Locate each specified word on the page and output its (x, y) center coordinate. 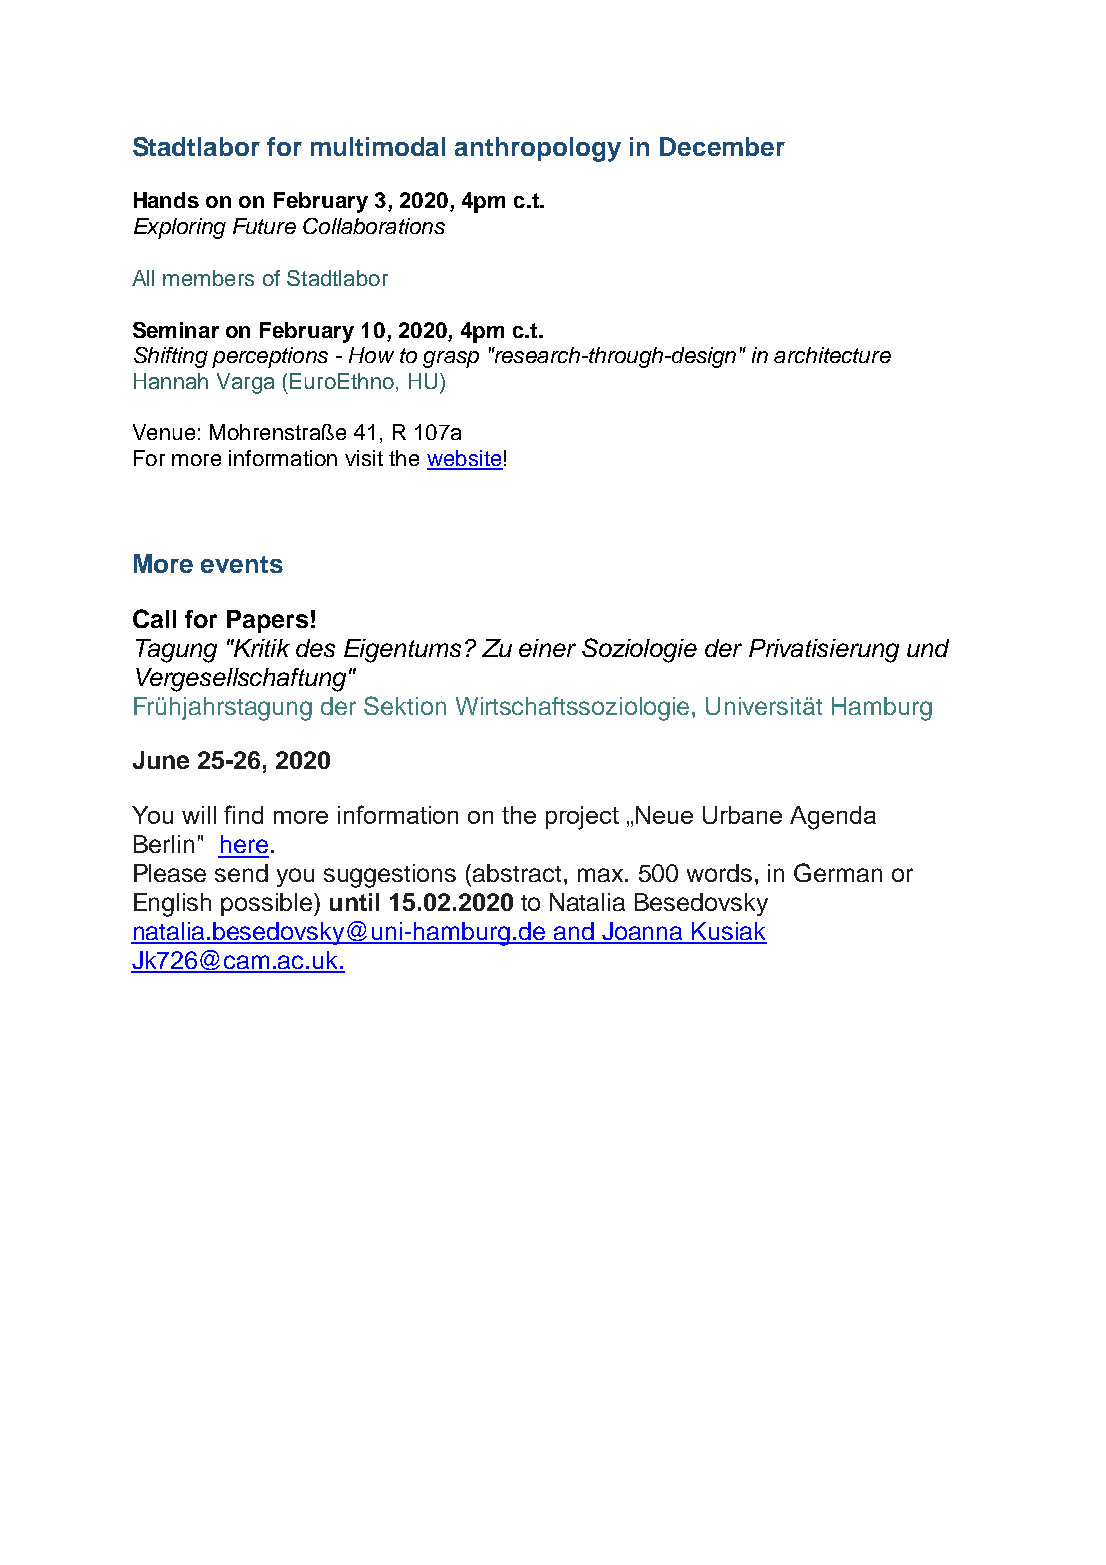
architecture (832, 355)
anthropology (538, 149)
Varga (245, 383)
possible (266, 904)
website (465, 459)
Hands (166, 200)
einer (547, 648)
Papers (267, 621)
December (722, 146)
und (928, 648)
